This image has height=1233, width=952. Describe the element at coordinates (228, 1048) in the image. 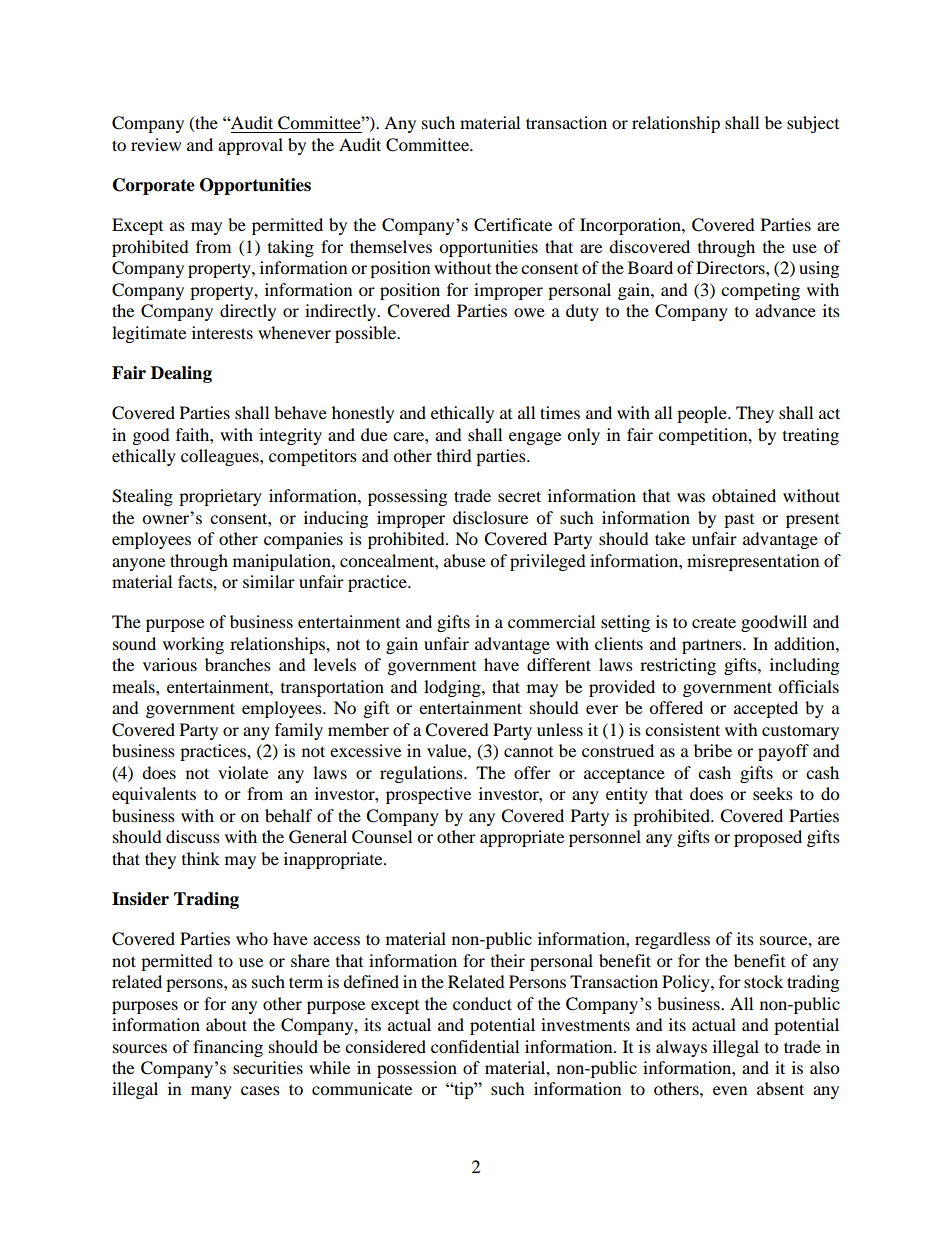

I see `financing` at that location.
